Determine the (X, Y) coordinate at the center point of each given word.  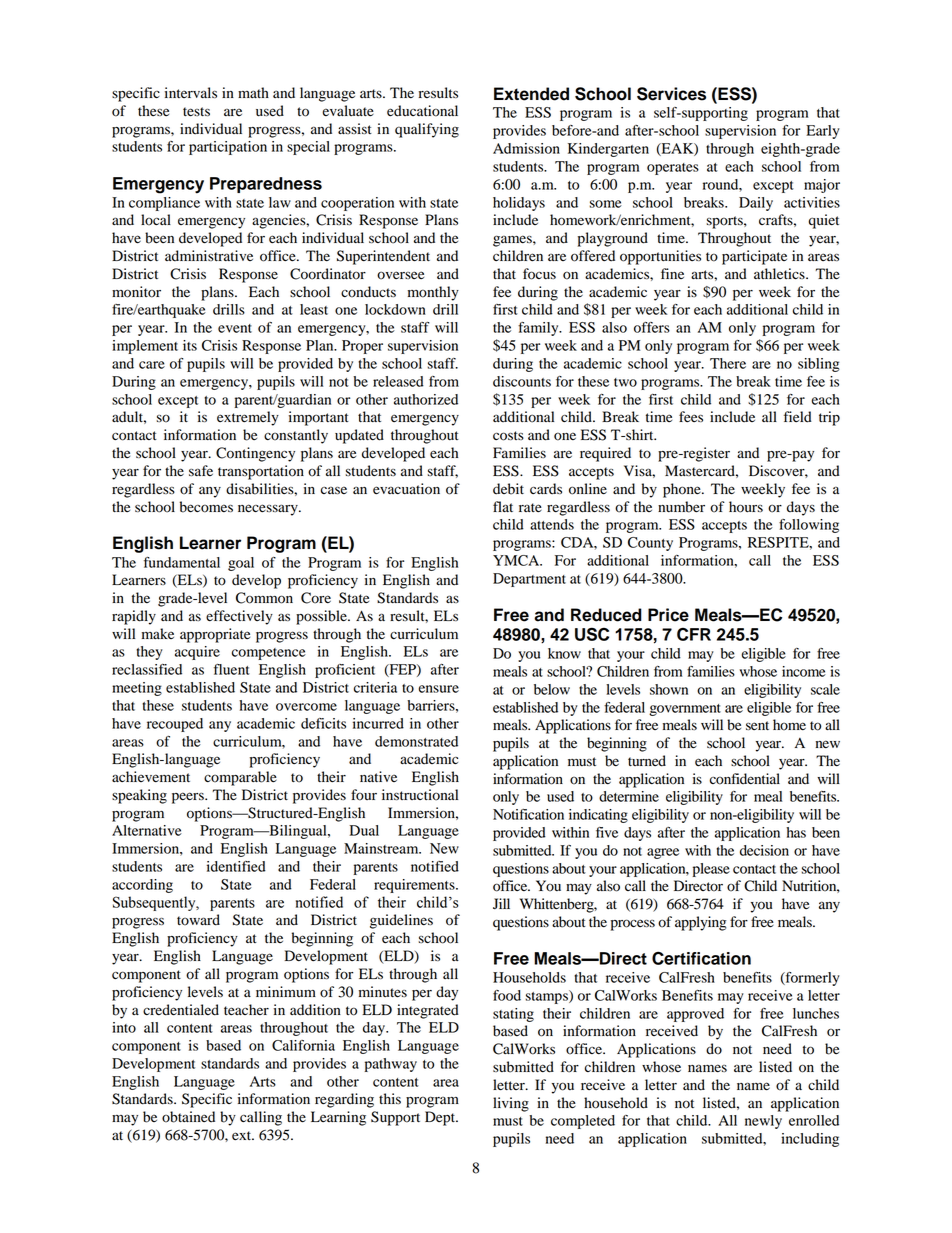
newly (763, 1122)
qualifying (427, 130)
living (511, 1104)
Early (823, 132)
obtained (188, 1117)
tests (196, 112)
